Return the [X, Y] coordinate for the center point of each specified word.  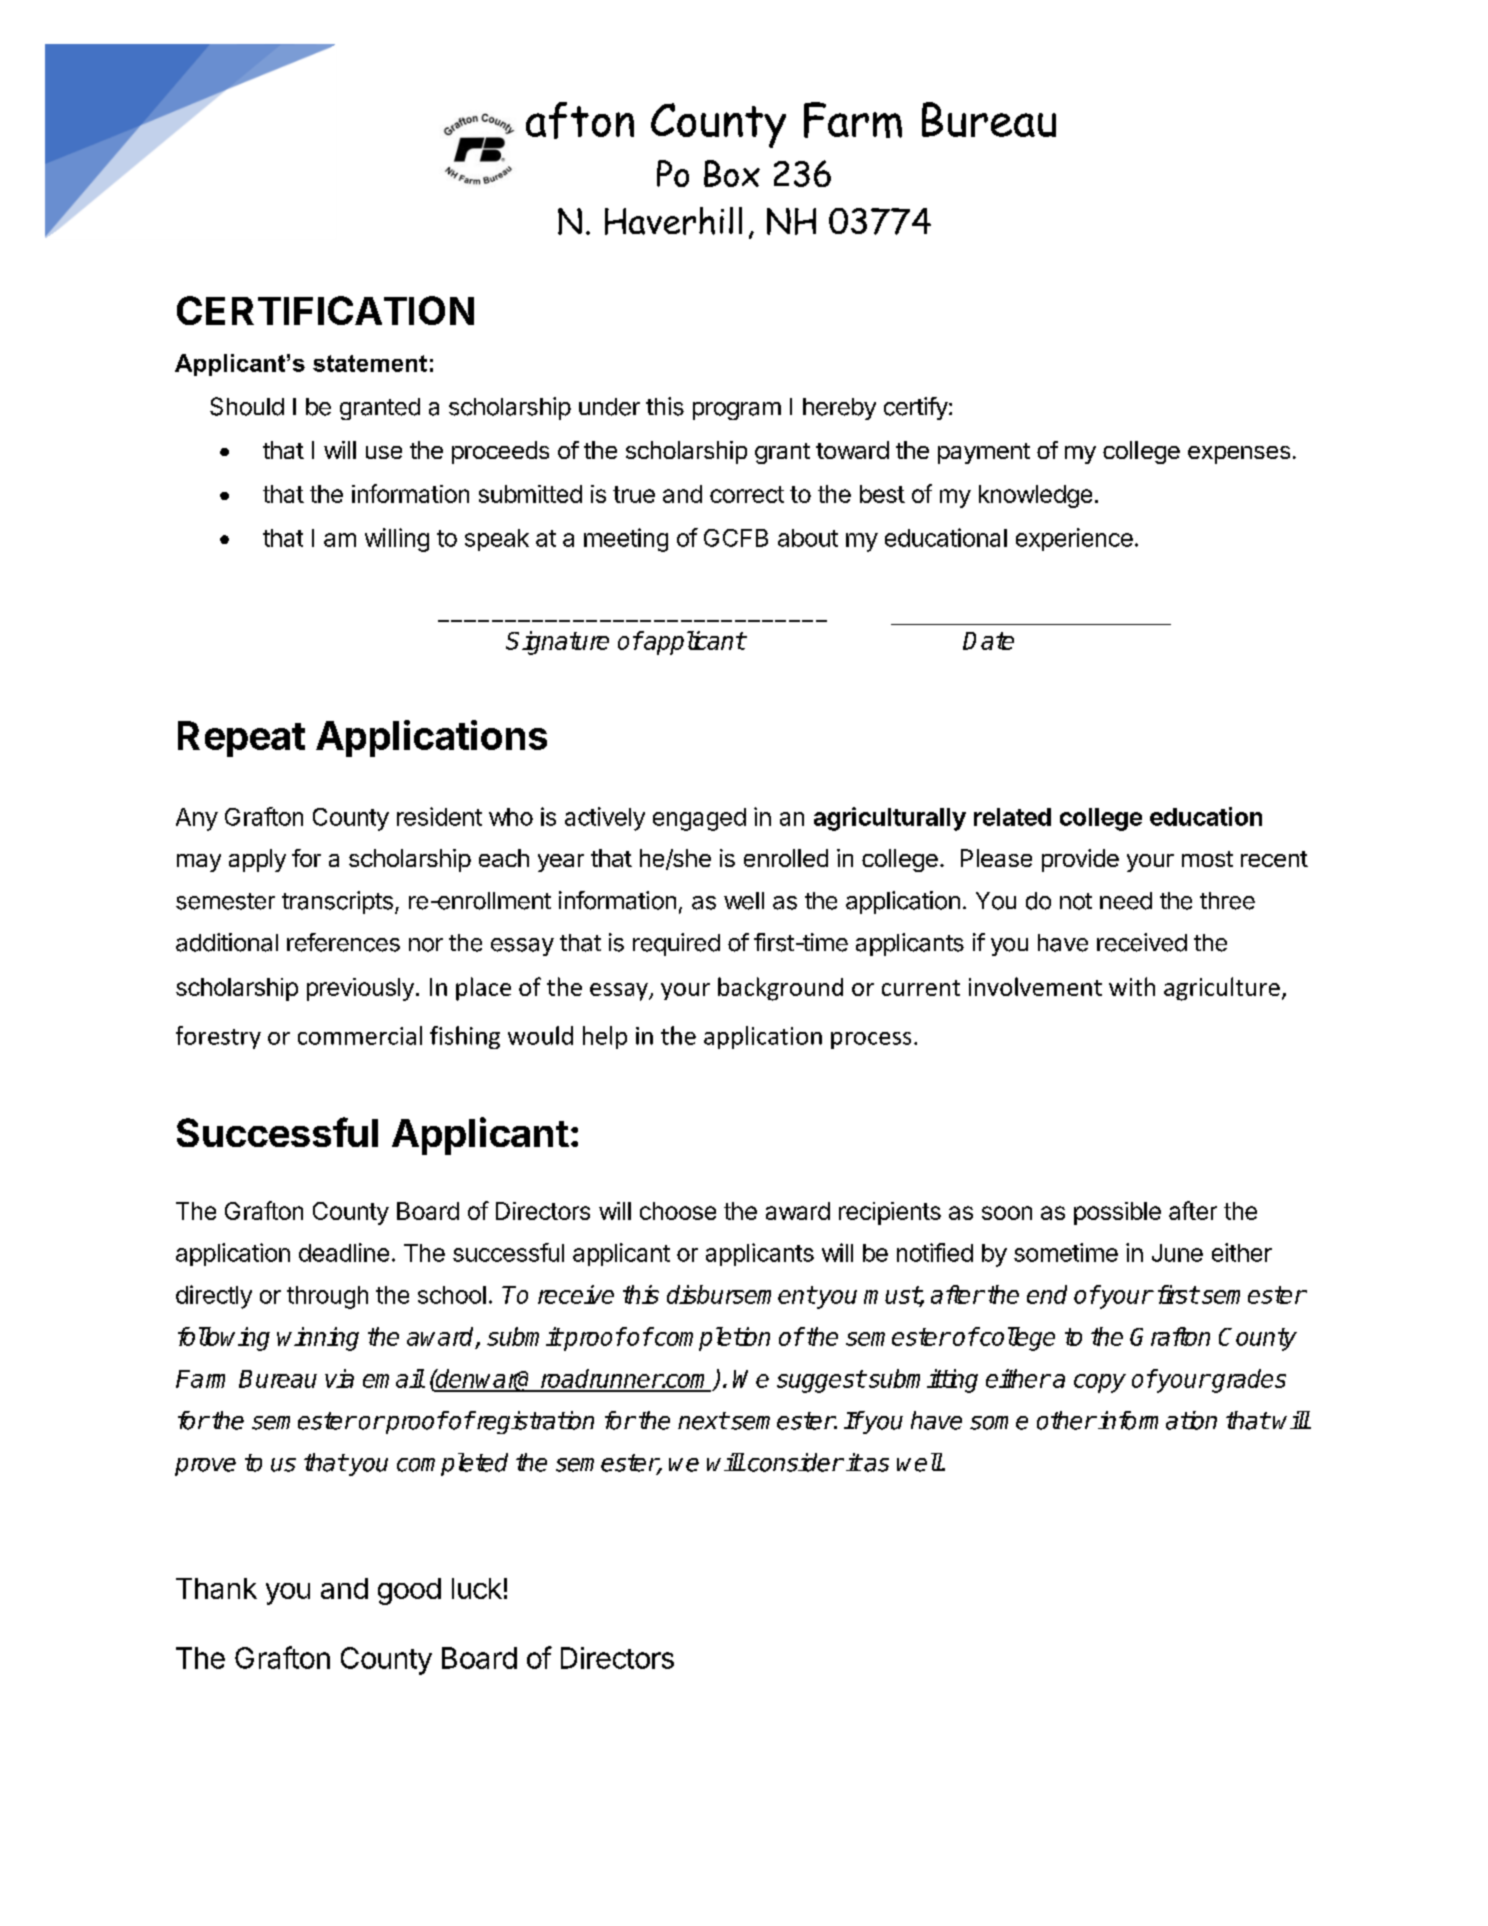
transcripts [337, 902]
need [1126, 901]
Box [732, 173]
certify [916, 408]
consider [795, 1462]
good [409, 1591]
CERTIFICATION [325, 310]
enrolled [786, 858]
